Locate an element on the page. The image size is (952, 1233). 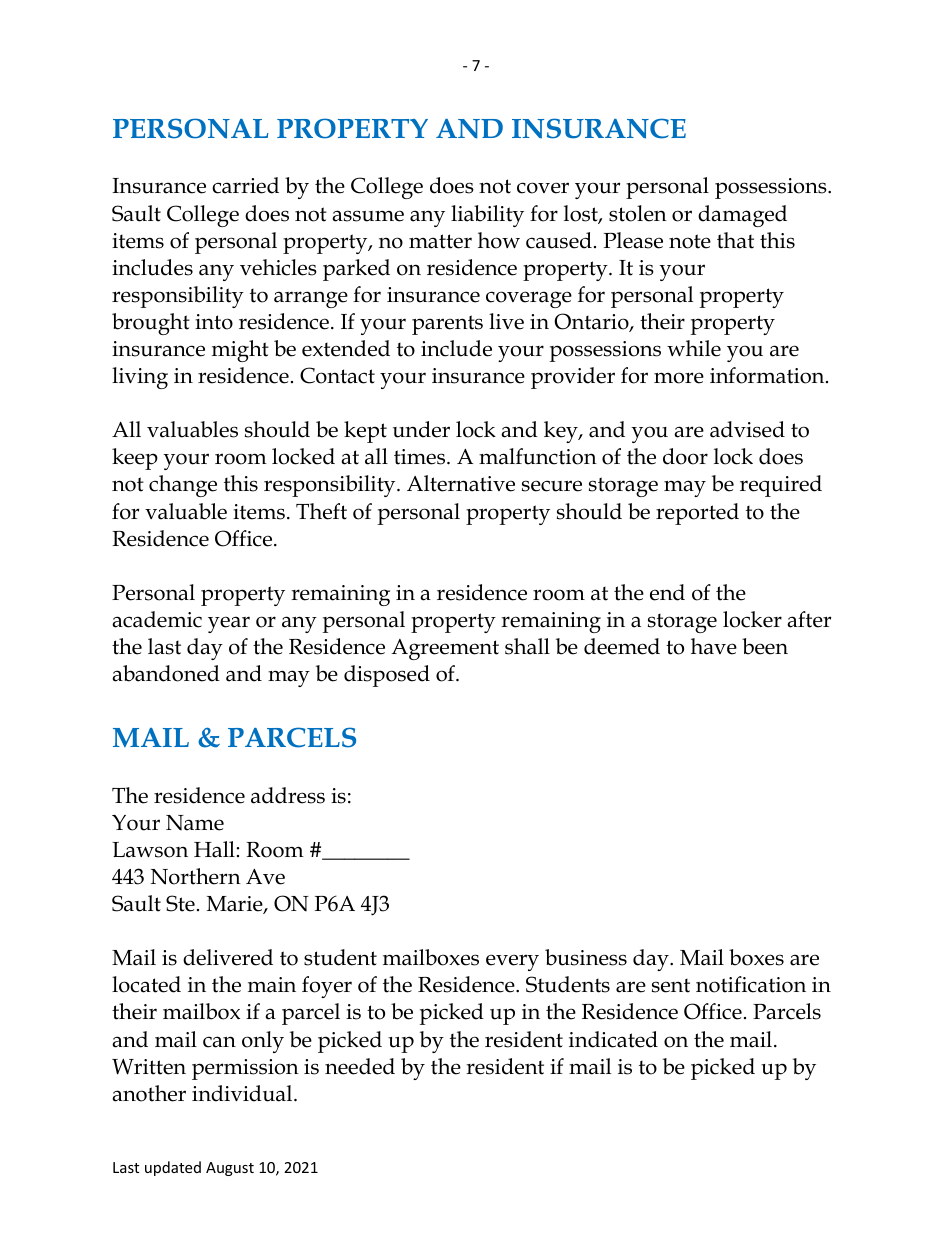
liability is located at coordinates (487, 216).
